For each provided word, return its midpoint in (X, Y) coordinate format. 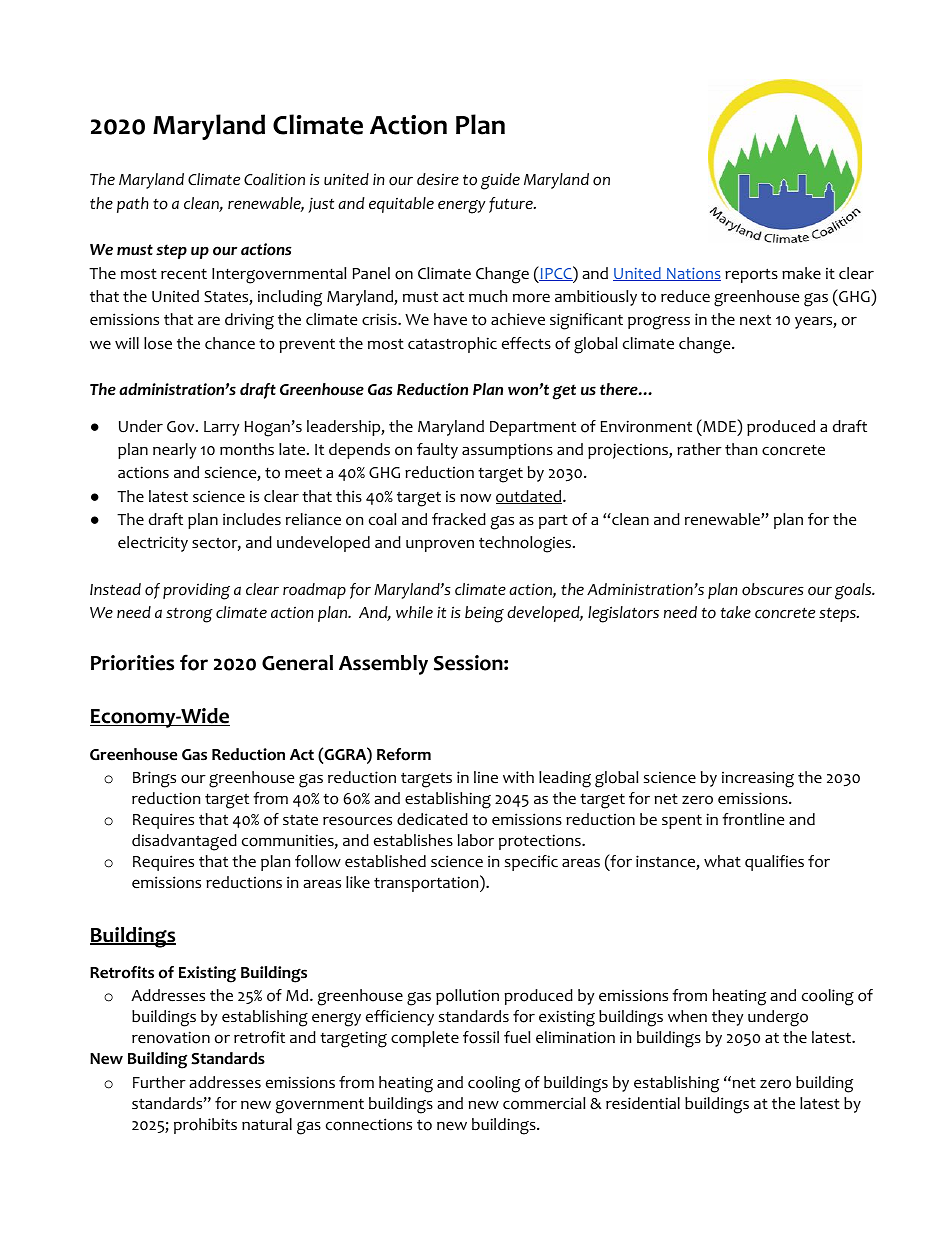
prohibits (205, 1126)
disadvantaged (184, 842)
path (133, 205)
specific (531, 863)
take (736, 612)
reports (751, 275)
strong (189, 615)
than (741, 449)
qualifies (774, 863)
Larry (222, 428)
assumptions (507, 451)
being (484, 614)
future (512, 205)
